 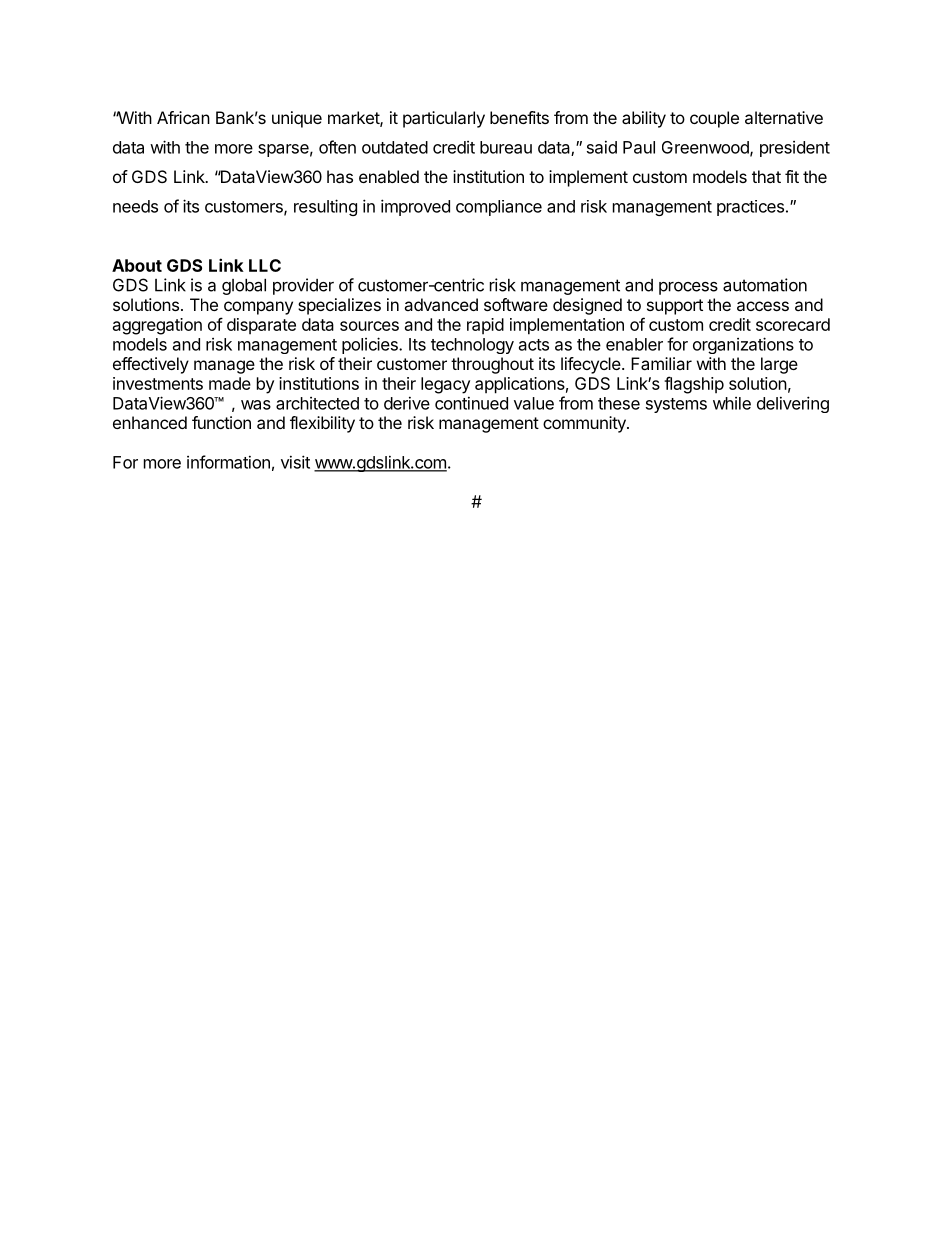 I want to click on compliance, so click(x=499, y=208).
